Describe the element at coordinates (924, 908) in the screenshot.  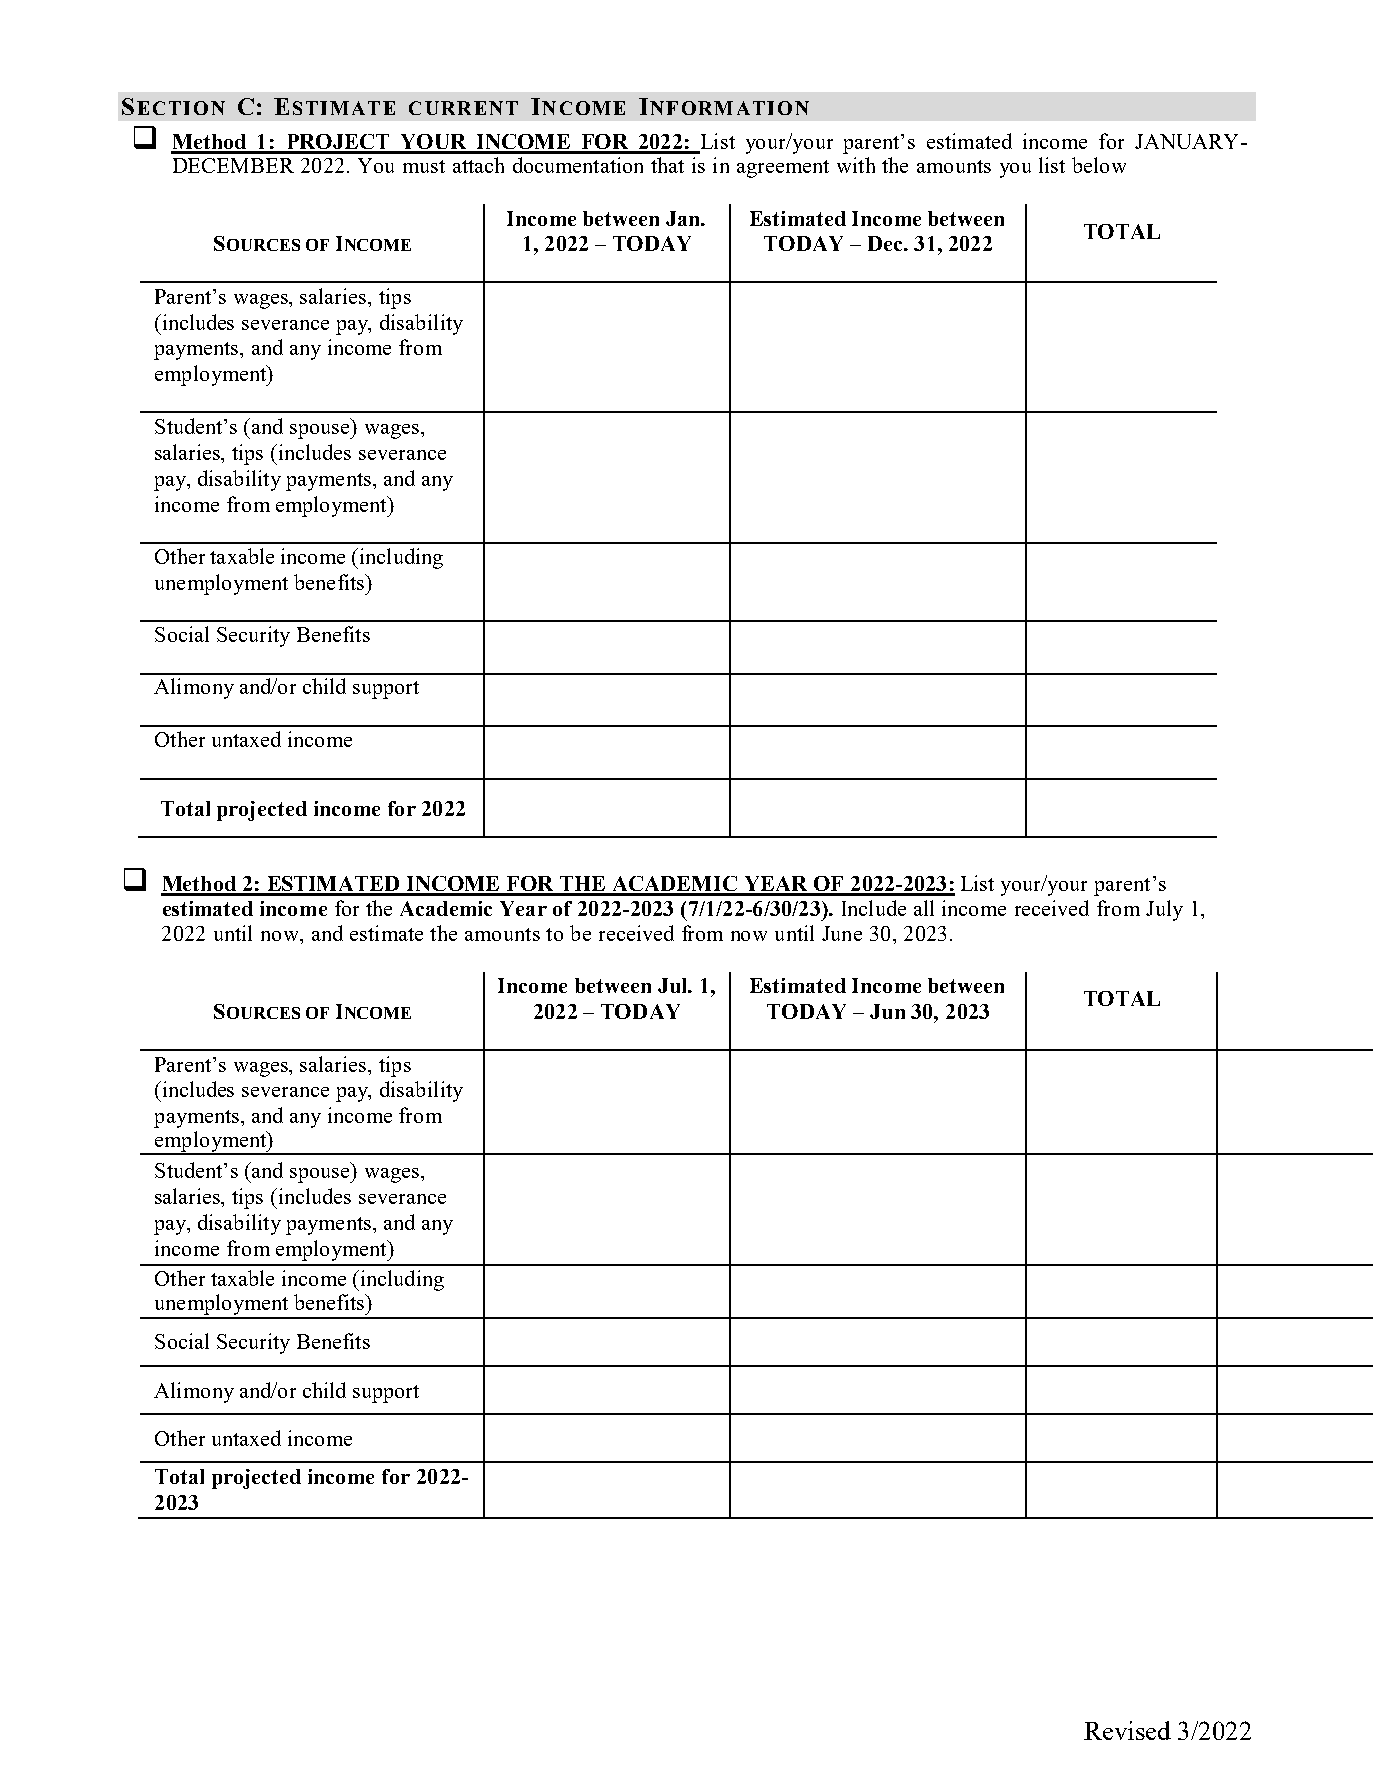
I see `all` at that location.
